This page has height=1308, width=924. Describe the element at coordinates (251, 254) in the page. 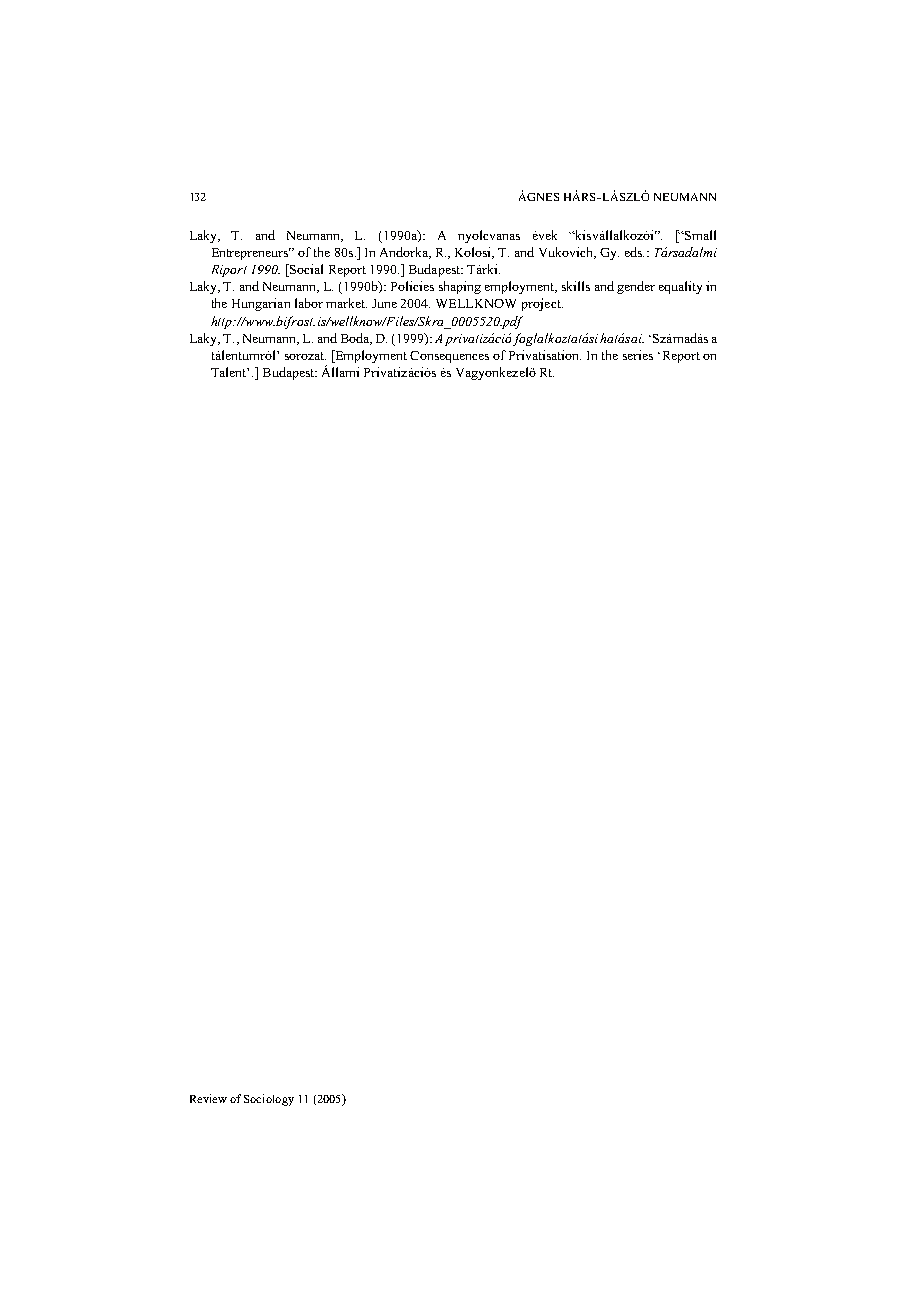

I see `Entrepreneurs` at that location.
